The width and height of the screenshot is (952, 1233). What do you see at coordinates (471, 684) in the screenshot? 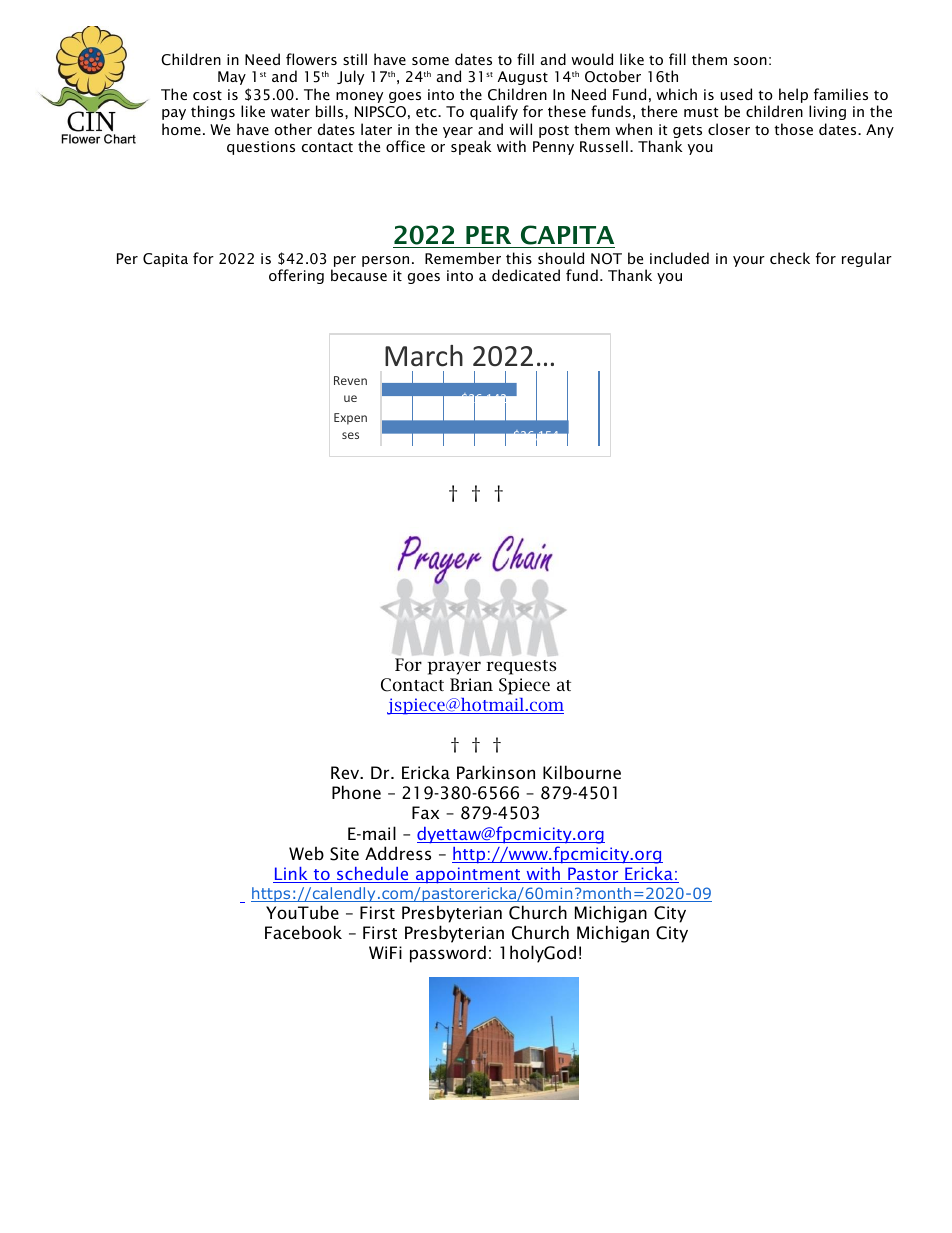
I see `Brian` at bounding box center [471, 684].
